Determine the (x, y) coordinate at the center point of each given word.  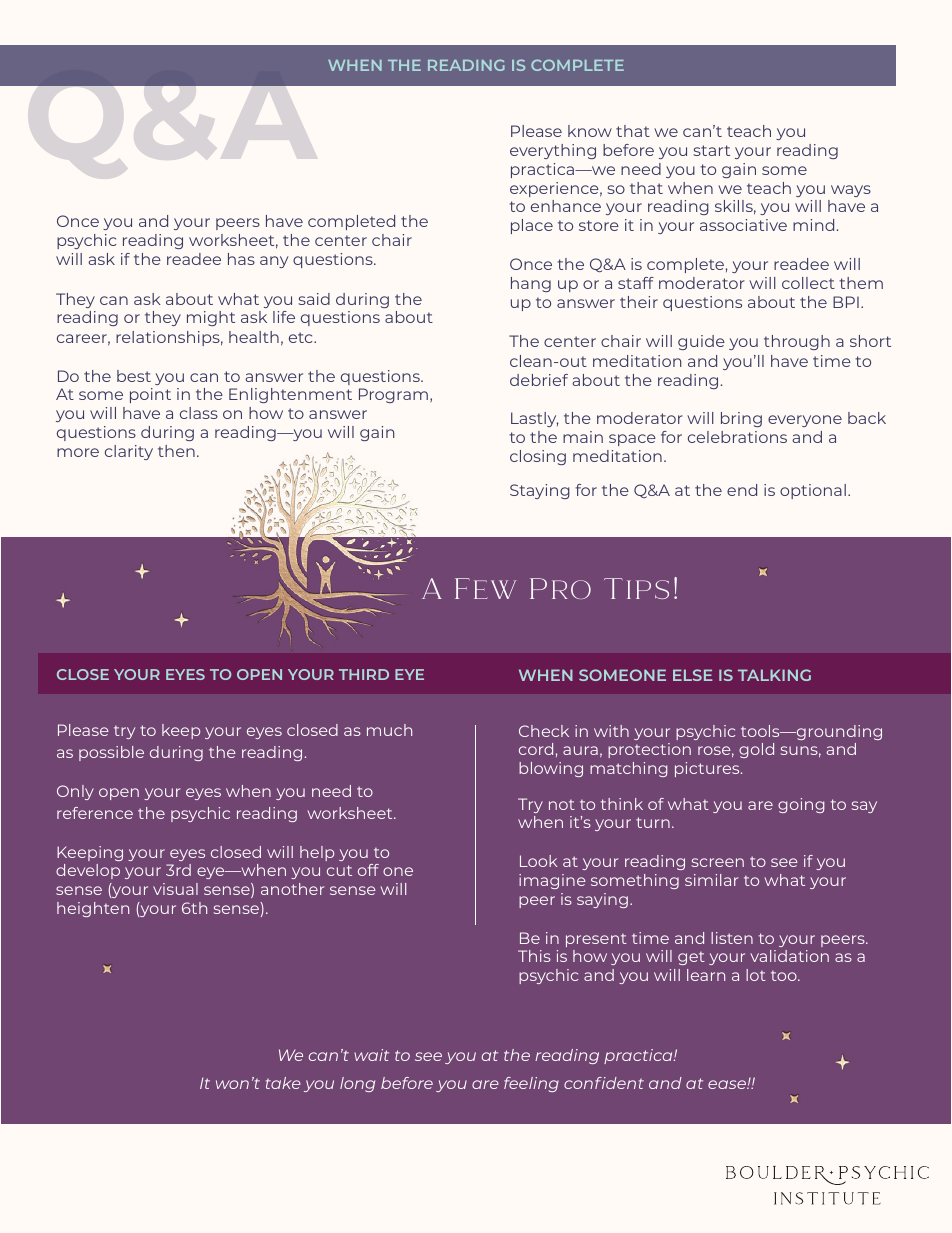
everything (553, 151)
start (711, 150)
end (742, 490)
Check (544, 731)
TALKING (774, 675)
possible (111, 753)
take (283, 1083)
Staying (540, 491)
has (241, 259)
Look (538, 861)
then (176, 451)
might (211, 318)
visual (175, 889)
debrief (539, 380)
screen (718, 862)
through (797, 342)
